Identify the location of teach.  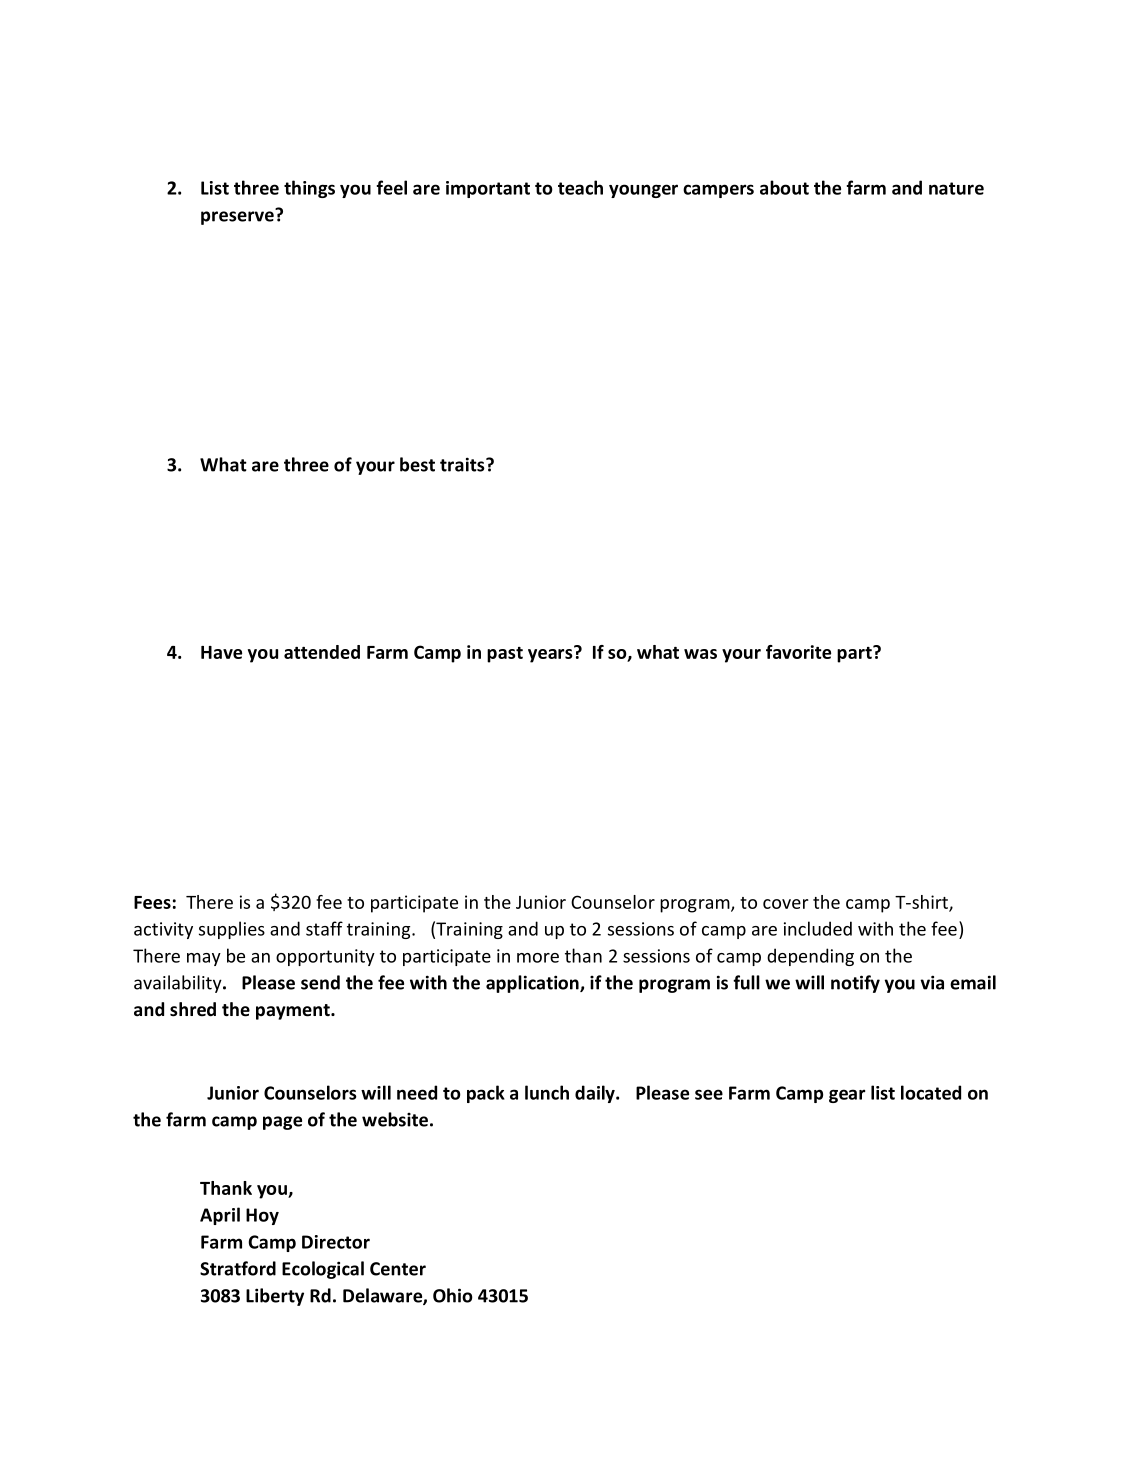
(580, 187).
